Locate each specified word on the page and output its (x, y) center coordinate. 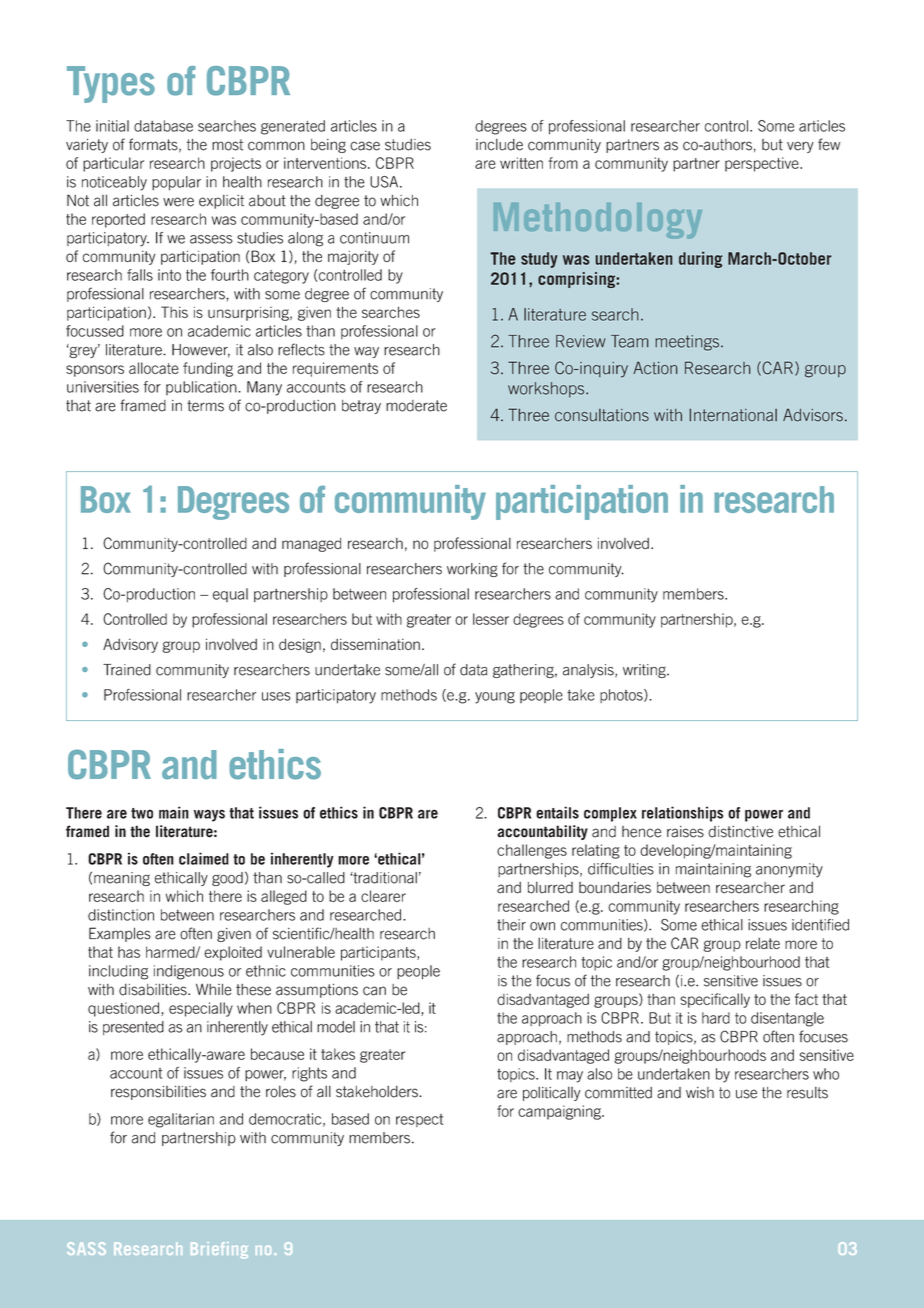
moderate (416, 406)
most (227, 145)
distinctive (740, 832)
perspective (763, 164)
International (733, 415)
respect (419, 1120)
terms (205, 406)
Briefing (219, 1250)
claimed (204, 858)
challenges (532, 851)
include (499, 145)
